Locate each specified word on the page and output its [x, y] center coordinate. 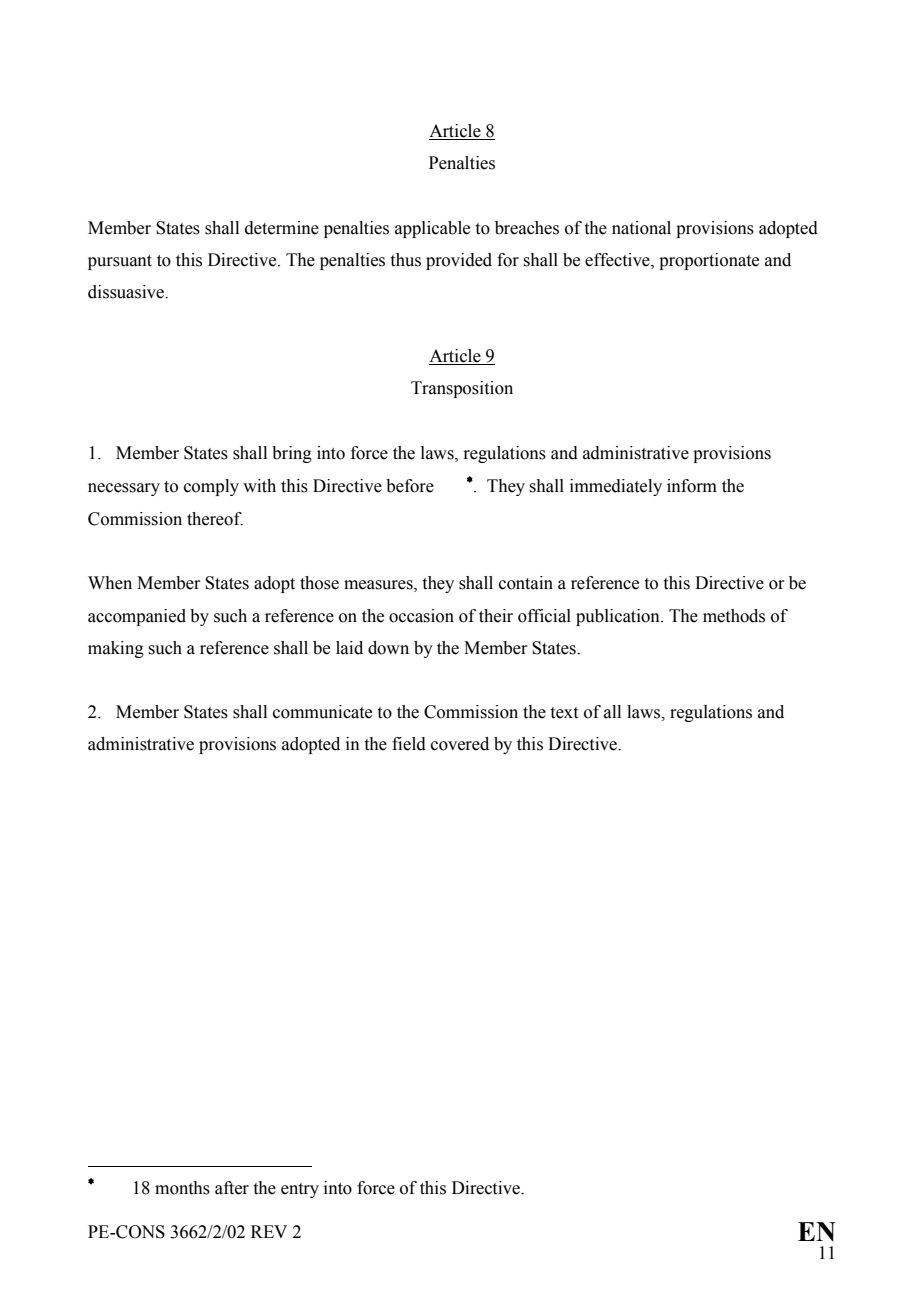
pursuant [120, 262]
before [410, 486]
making [116, 649]
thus [406, 260]
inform [692, 486]
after [232, 1188]
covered [460, 744]
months [182, 1188]
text [564, 713]
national [641, 228]
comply [211, 487]
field [409, 744]
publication [619, 617]
